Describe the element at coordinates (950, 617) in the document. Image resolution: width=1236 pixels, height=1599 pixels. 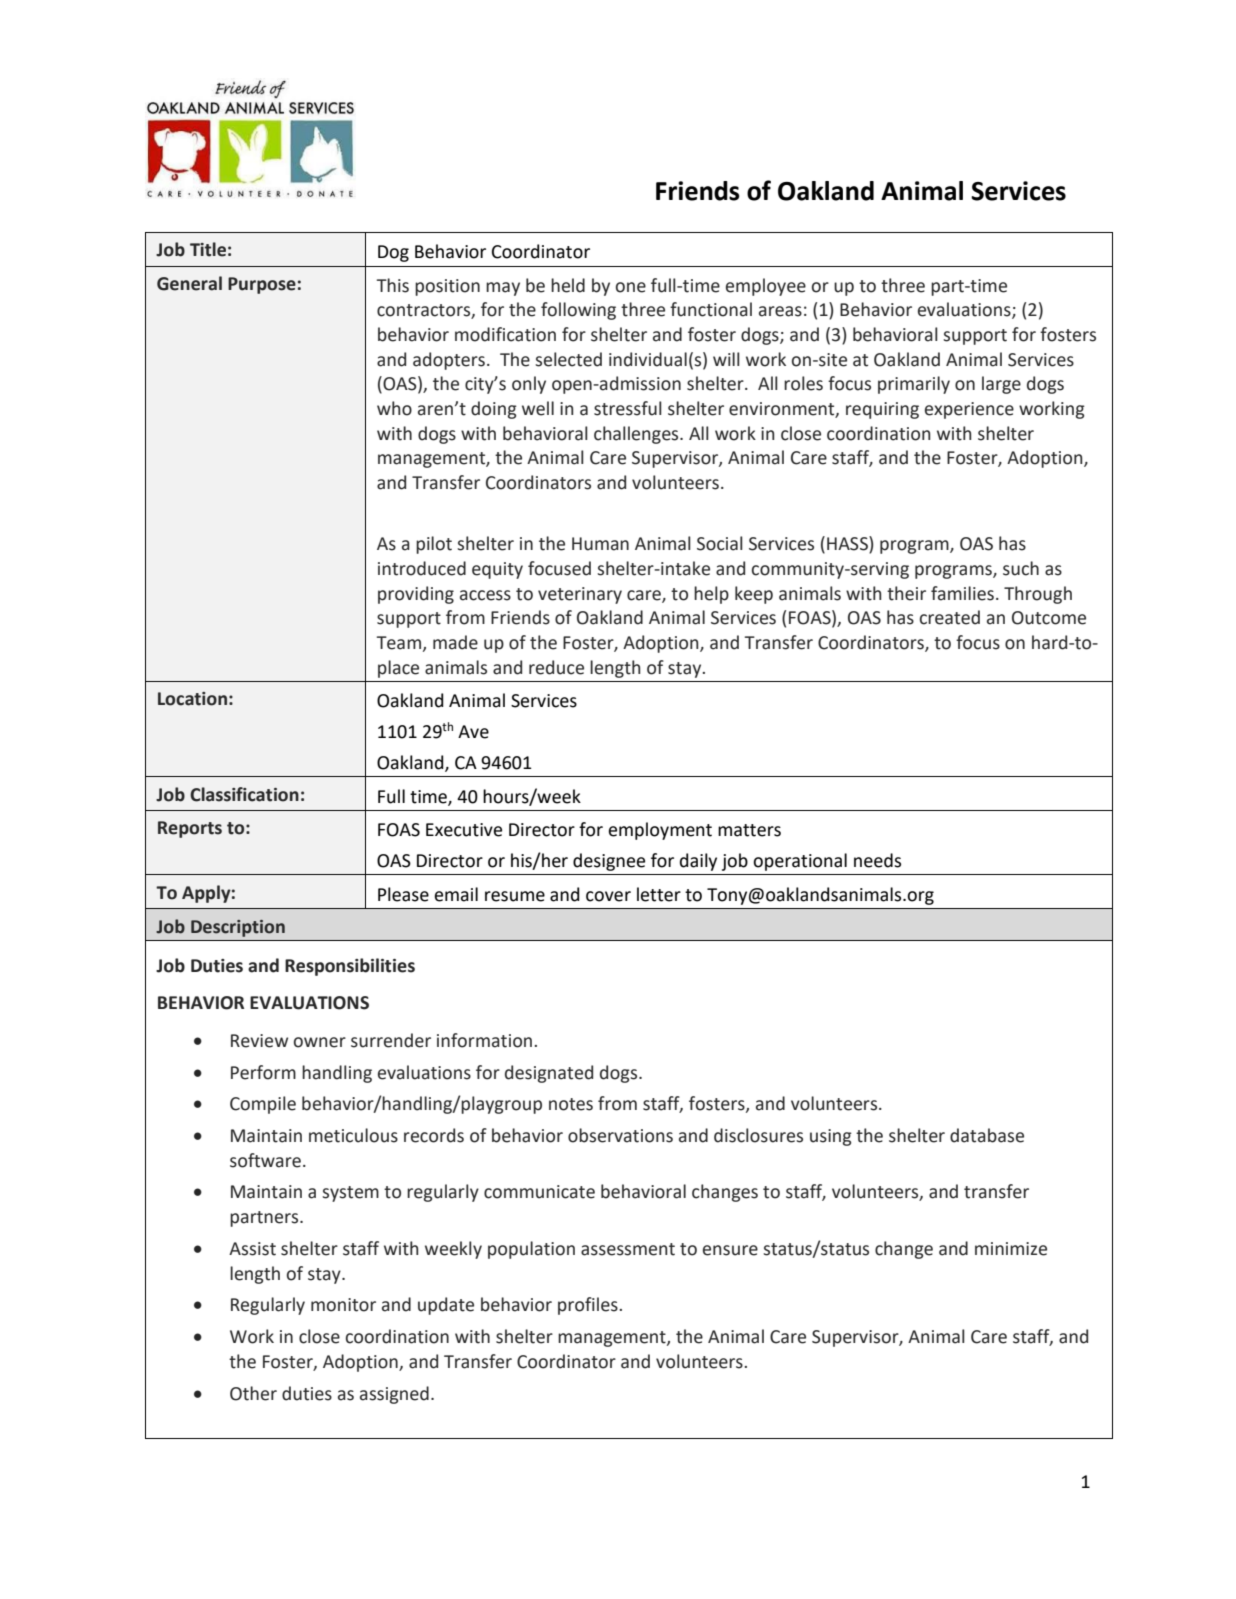
I see `created` at that location.
